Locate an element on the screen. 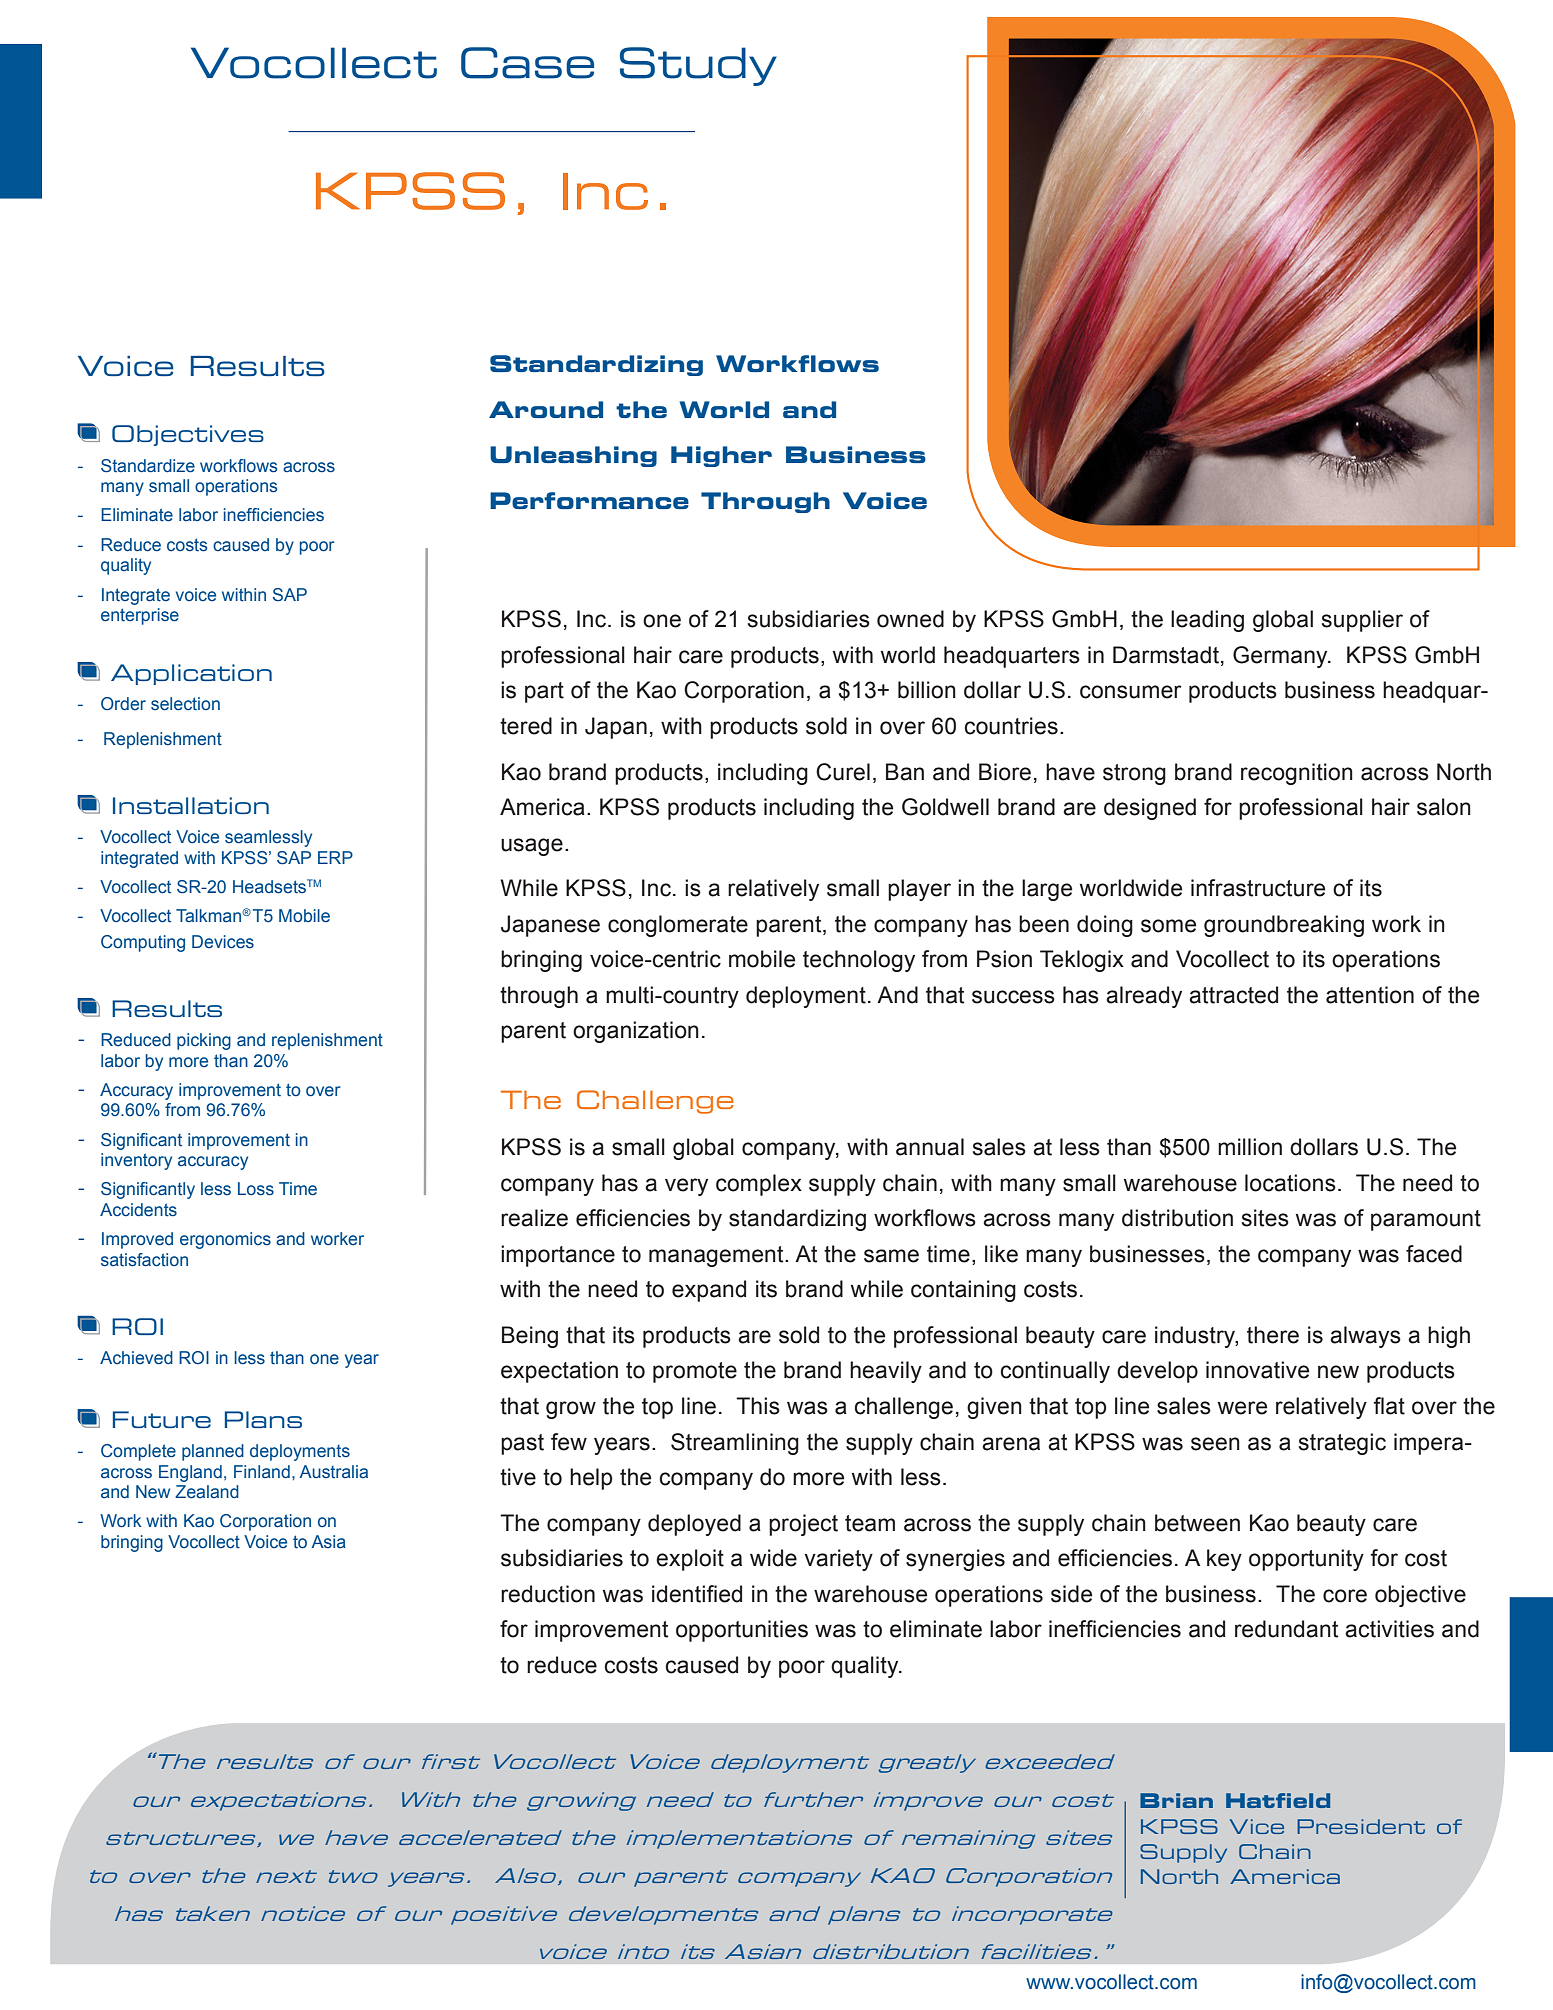 This screenshot has height=2010, width=1553. Case is located at coordinates (527, 63).
